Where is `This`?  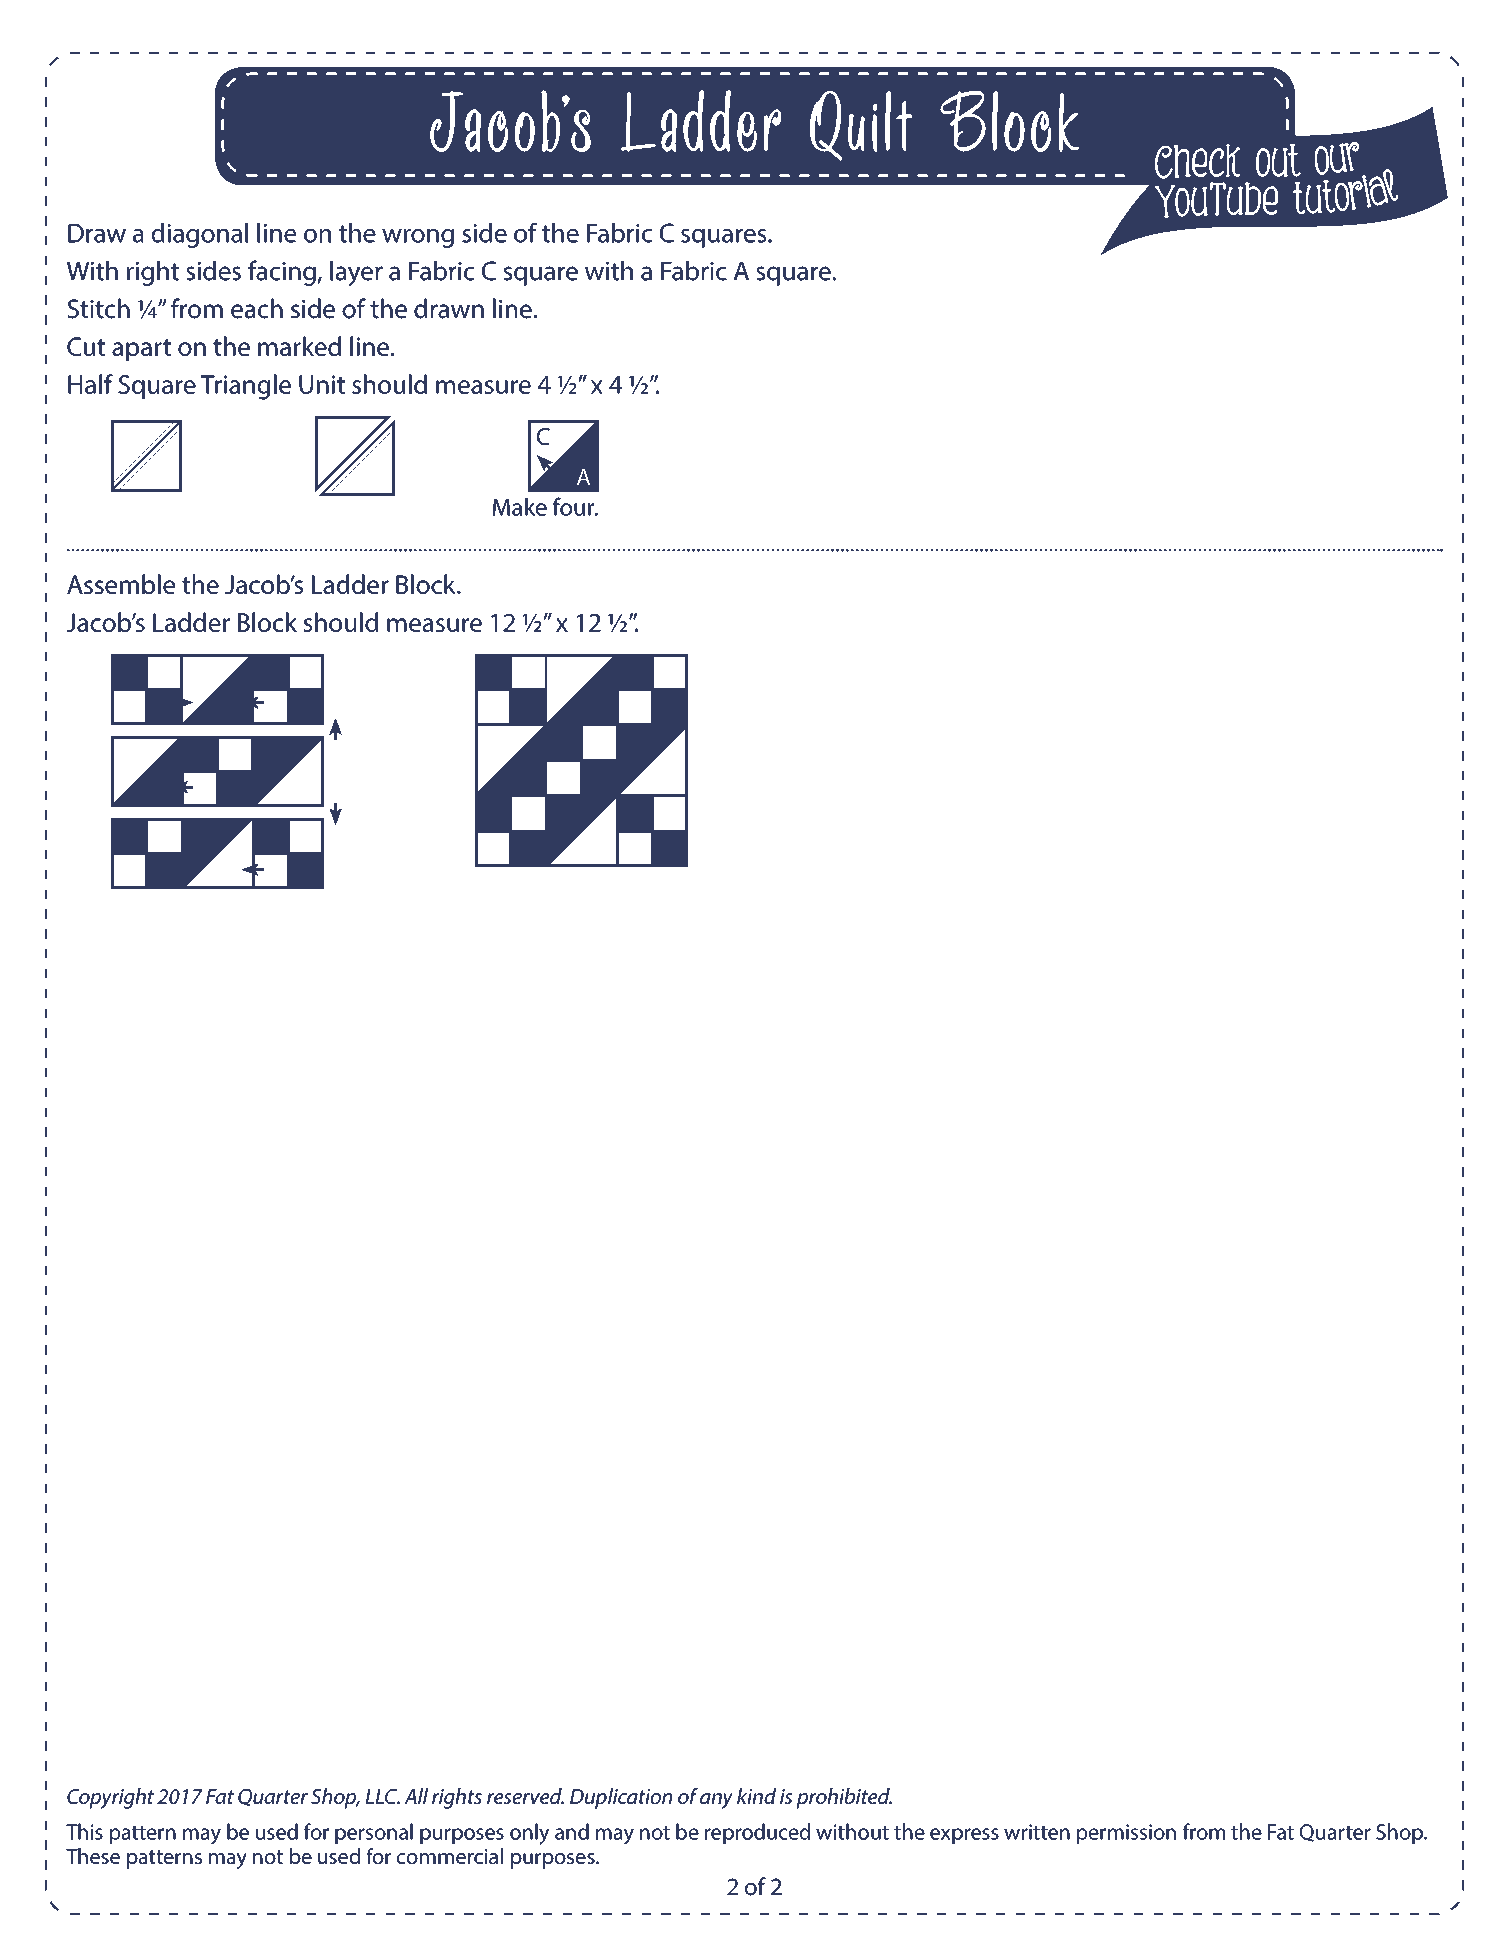 This is located at coordinates (84, 1831).
